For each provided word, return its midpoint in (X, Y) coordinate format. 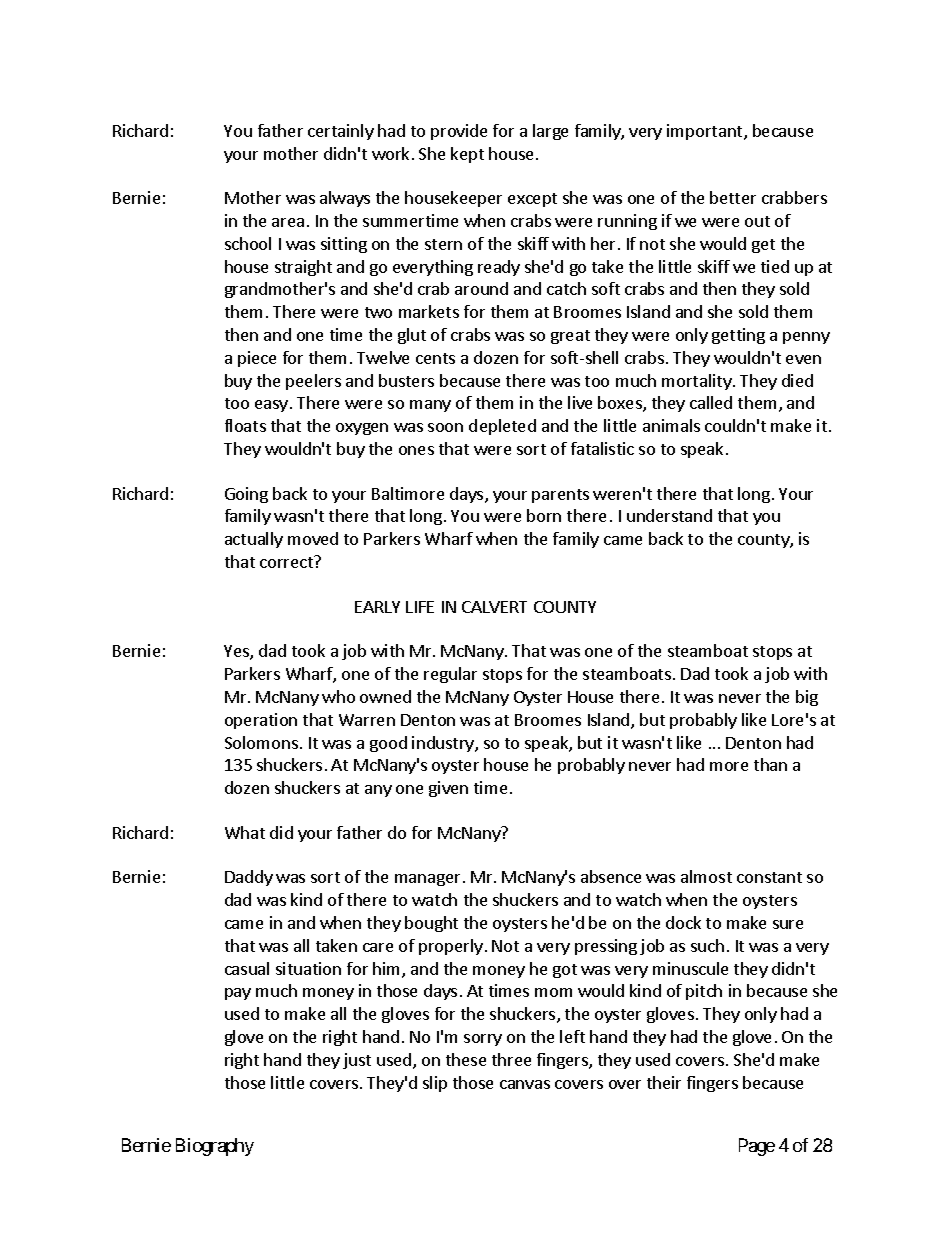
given (448, 789)
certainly (341, 132)
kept (467, 155)
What (245, 832)
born (544, 515)
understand (669, 515)
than (770, 764)
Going (246, 495)
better (733, 197)
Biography (215, 1147)
